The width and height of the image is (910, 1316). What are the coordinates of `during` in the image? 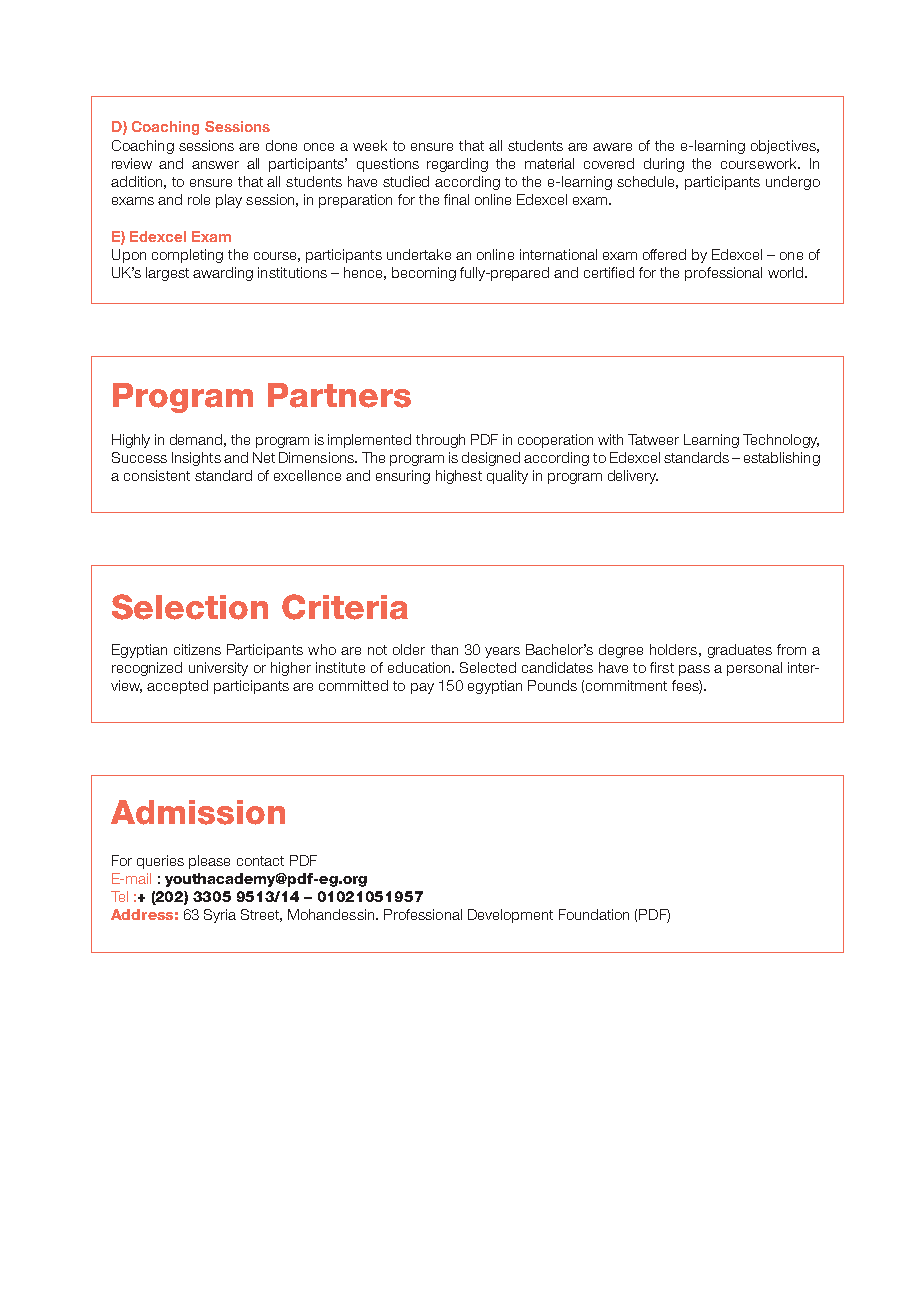 It's located at (664, 165).
